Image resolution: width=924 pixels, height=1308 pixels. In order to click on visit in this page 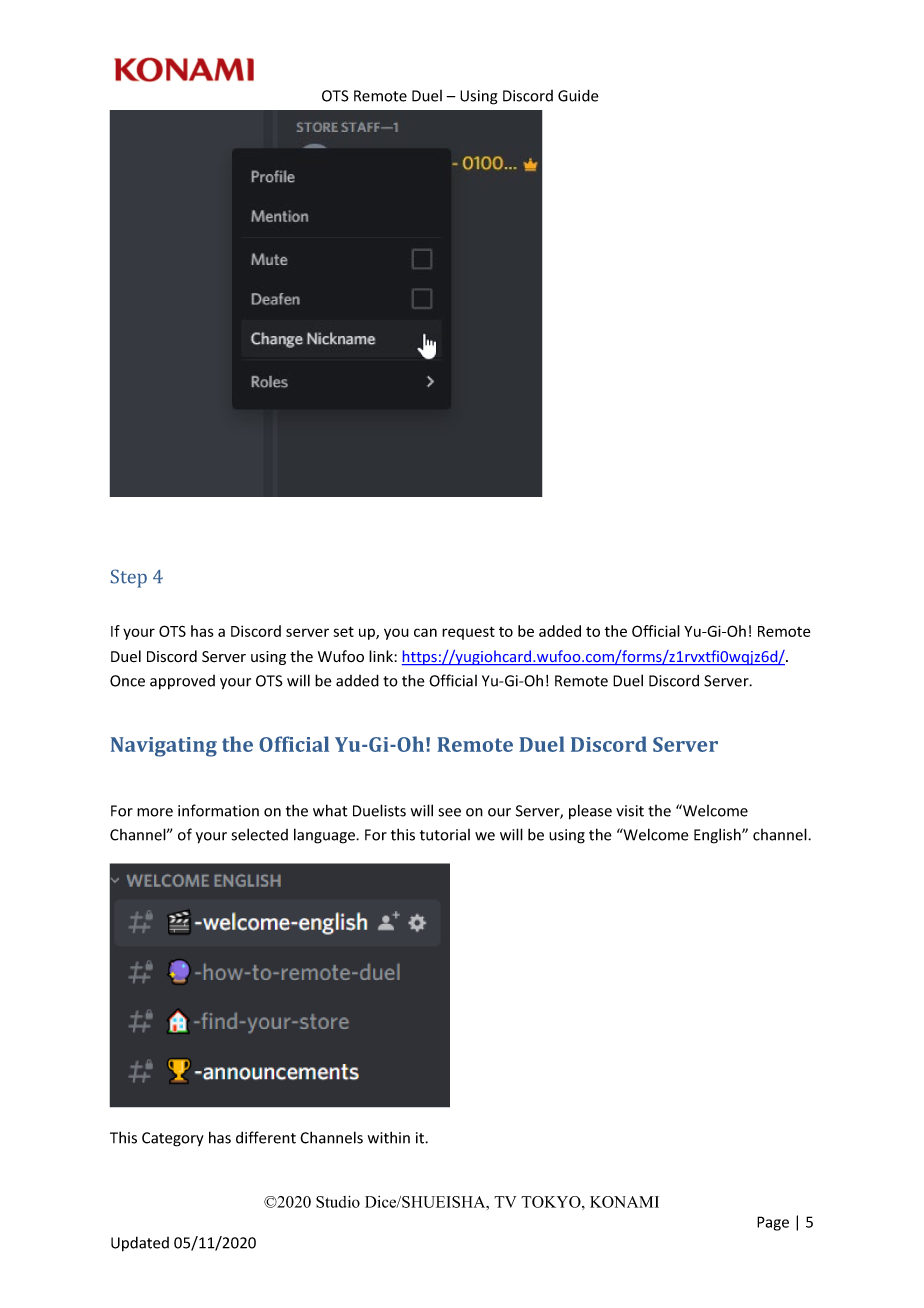, I will do `click(630, 811)`.
